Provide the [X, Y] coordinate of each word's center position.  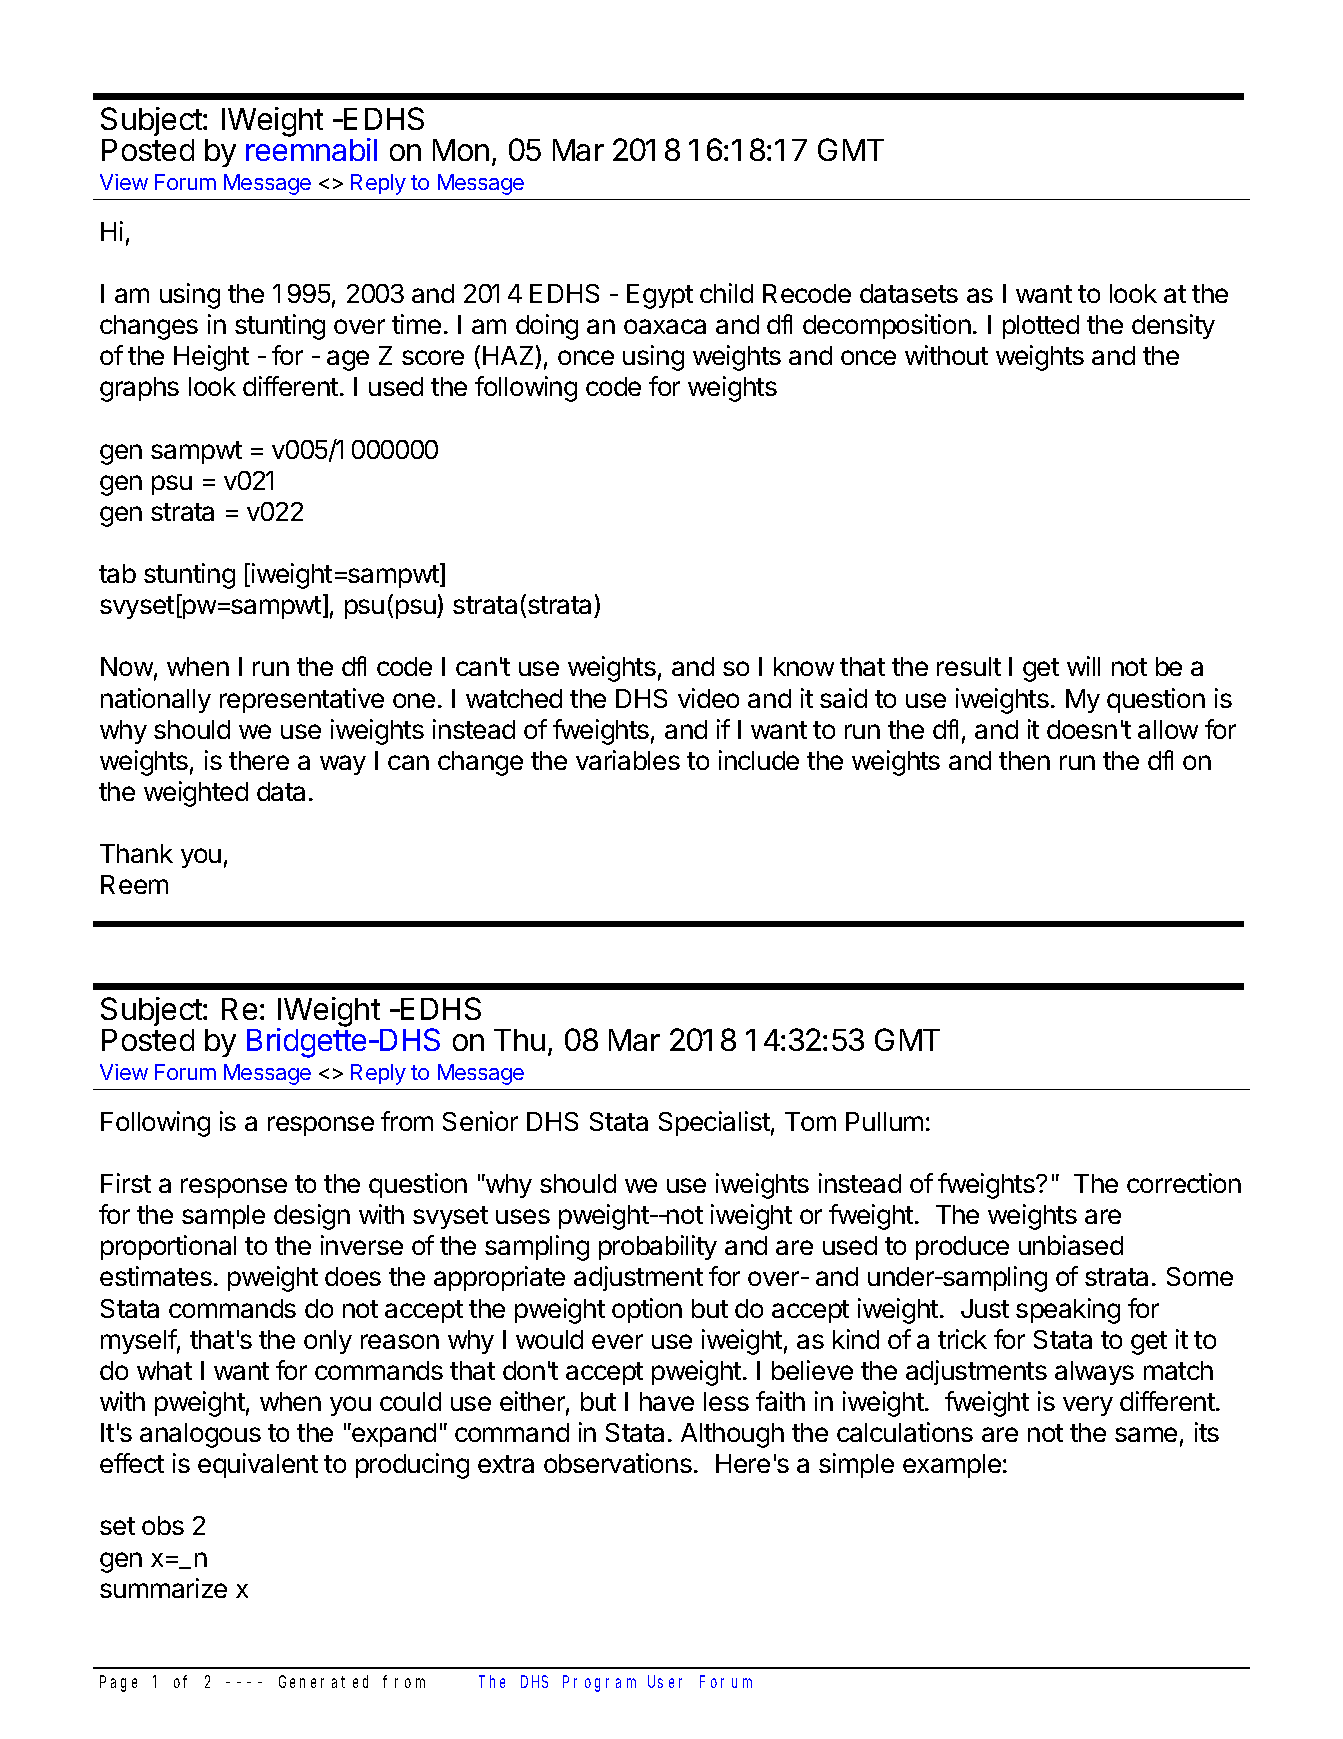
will [1083, 666]
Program [599, 1684]
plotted [1041, 327]
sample [223, 1217]
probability [658, 1247]
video [708, 698]
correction [1184, 1183]
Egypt [660, 296]
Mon [461, 150]
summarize [163, 1588]
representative [302, 700]
